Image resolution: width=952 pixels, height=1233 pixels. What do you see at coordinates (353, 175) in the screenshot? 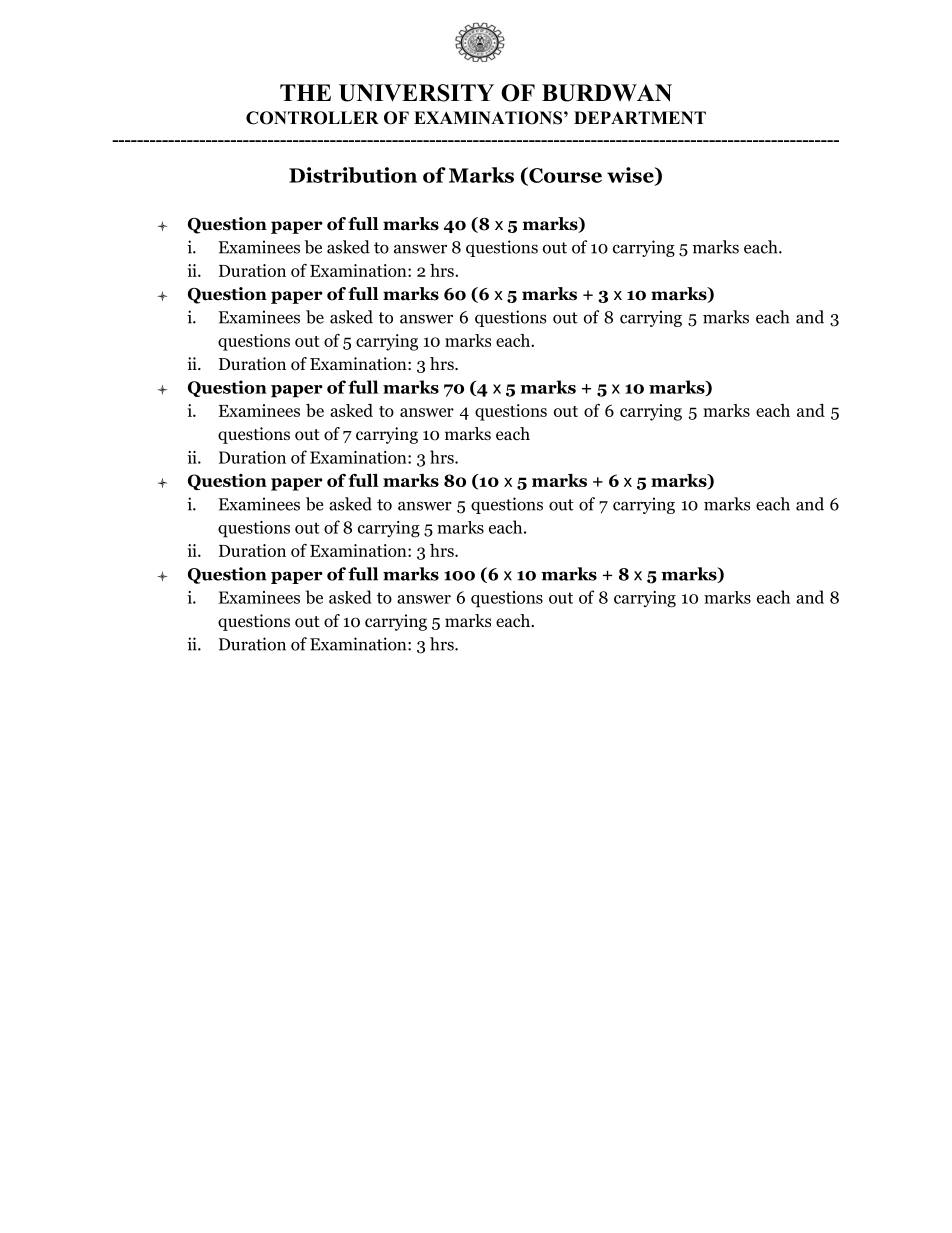
I see `Distribution` at bounding box center [353, 175].
